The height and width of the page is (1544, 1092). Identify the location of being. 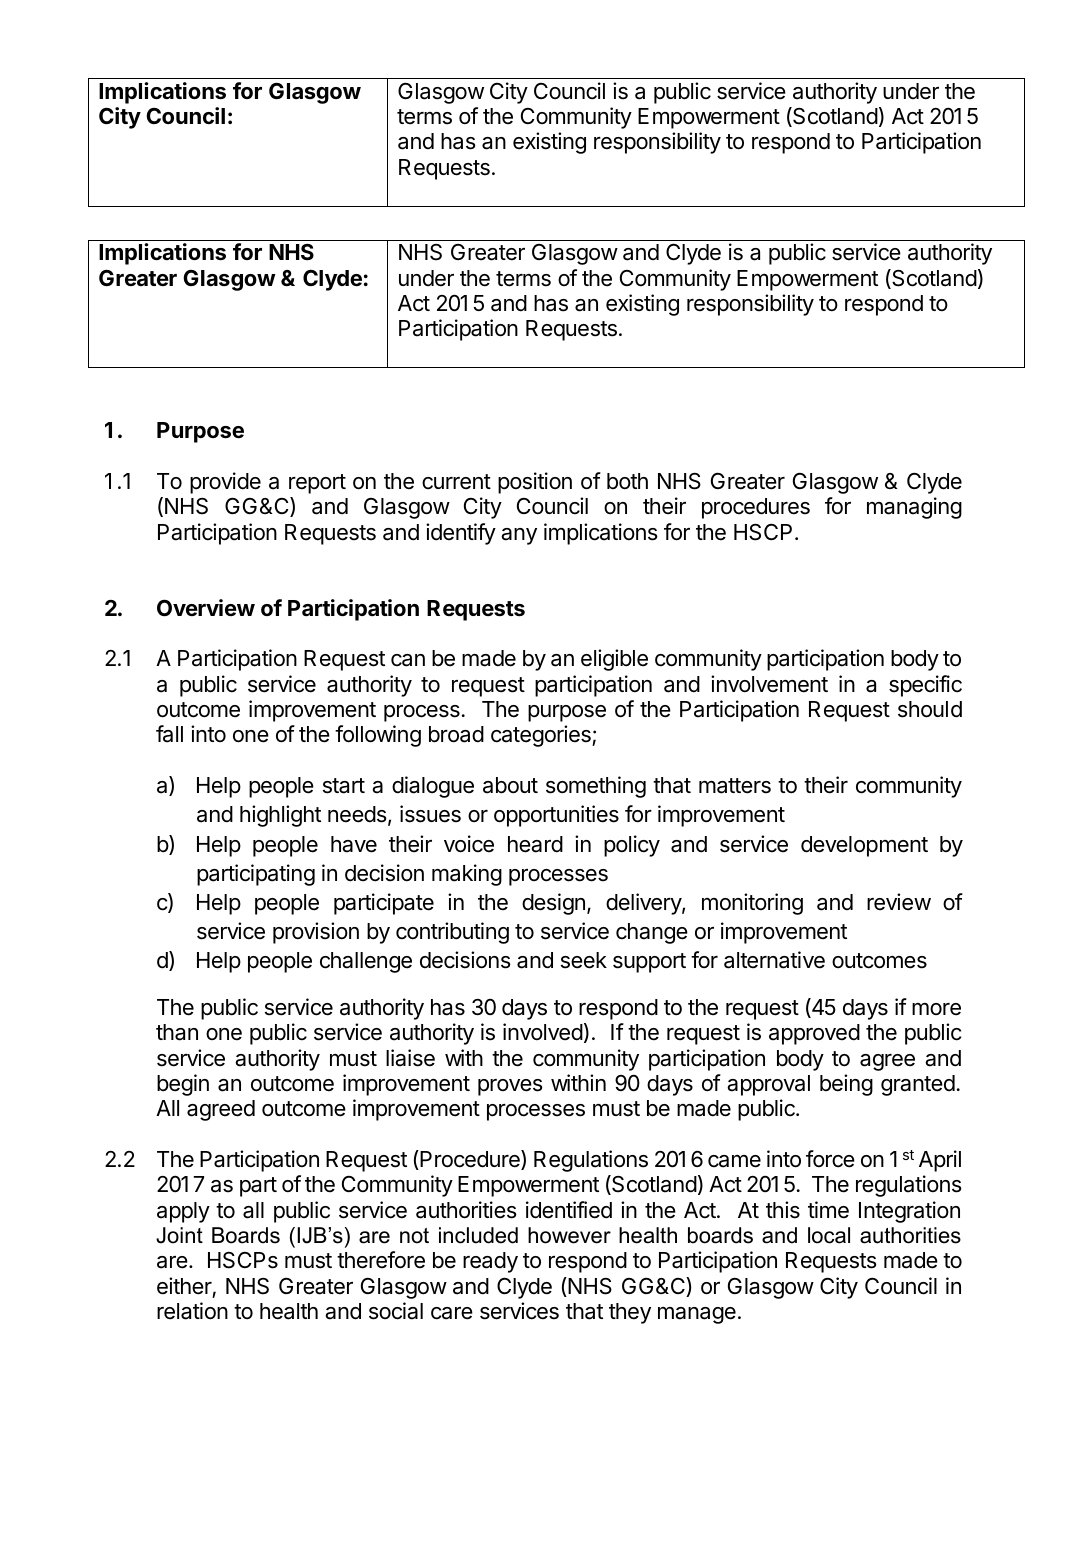
(846, 1085).
